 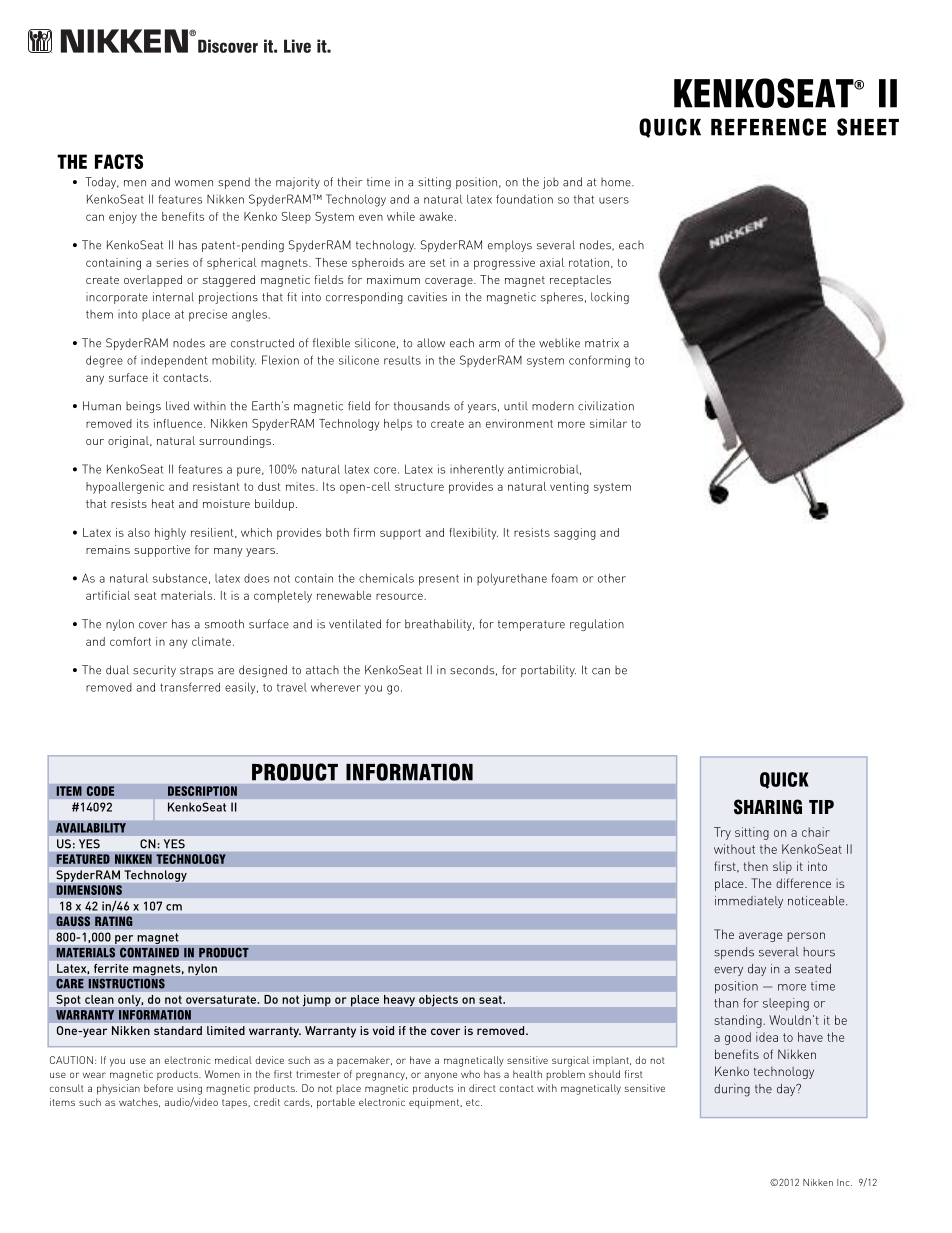 I want to click on other, so click(x=612, y=578).
